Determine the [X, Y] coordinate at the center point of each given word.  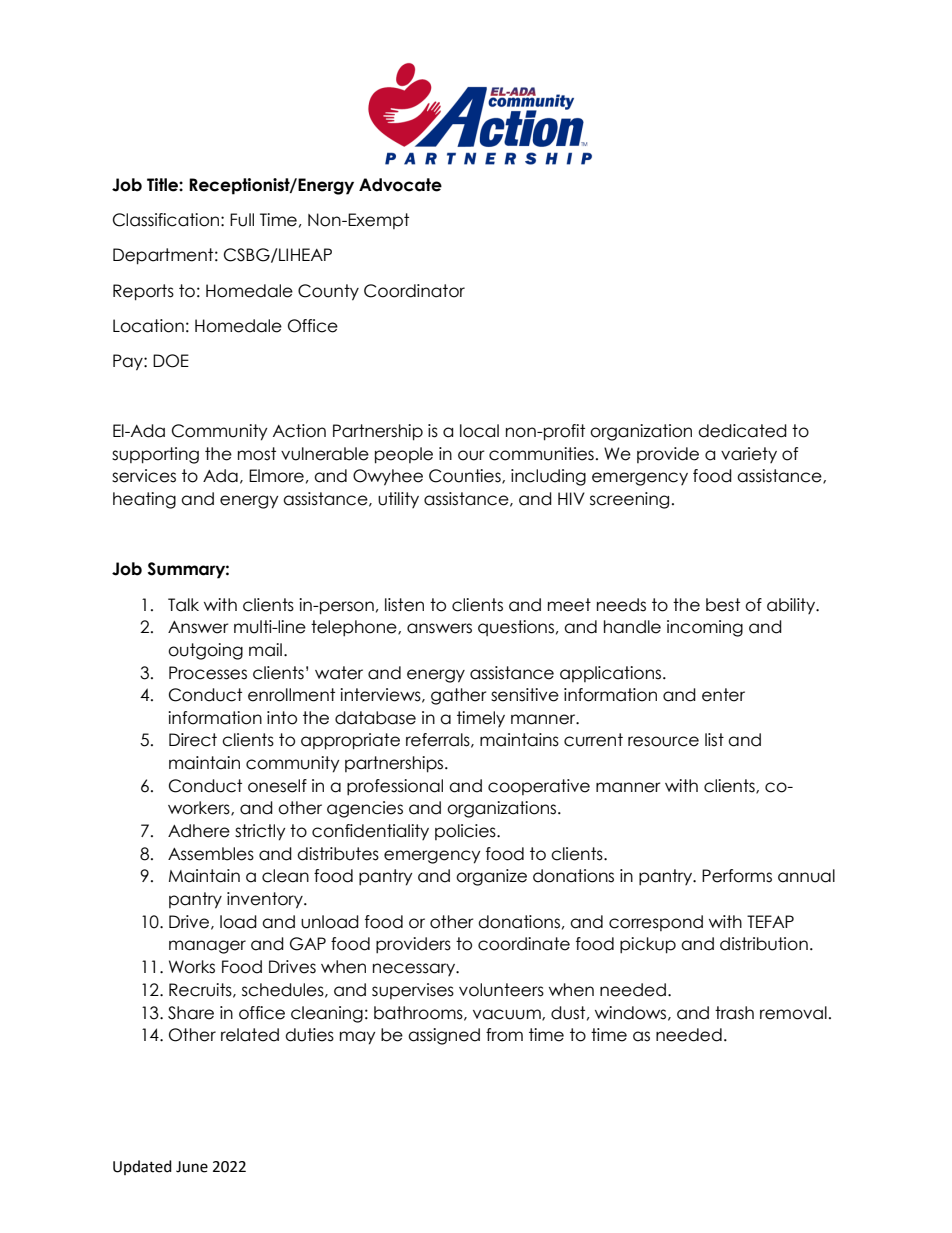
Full [242, 220]
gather [459, 696]
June [192, 1167]
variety [749, 455]
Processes [208, 673]
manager [207, 947]
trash [734, 1013]
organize [491, 877]
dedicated [742, 431]
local [479, 431]
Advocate [400, 185]
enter [723, 695]
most [257, 454]
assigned [444, 1036]
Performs [737, 876]
